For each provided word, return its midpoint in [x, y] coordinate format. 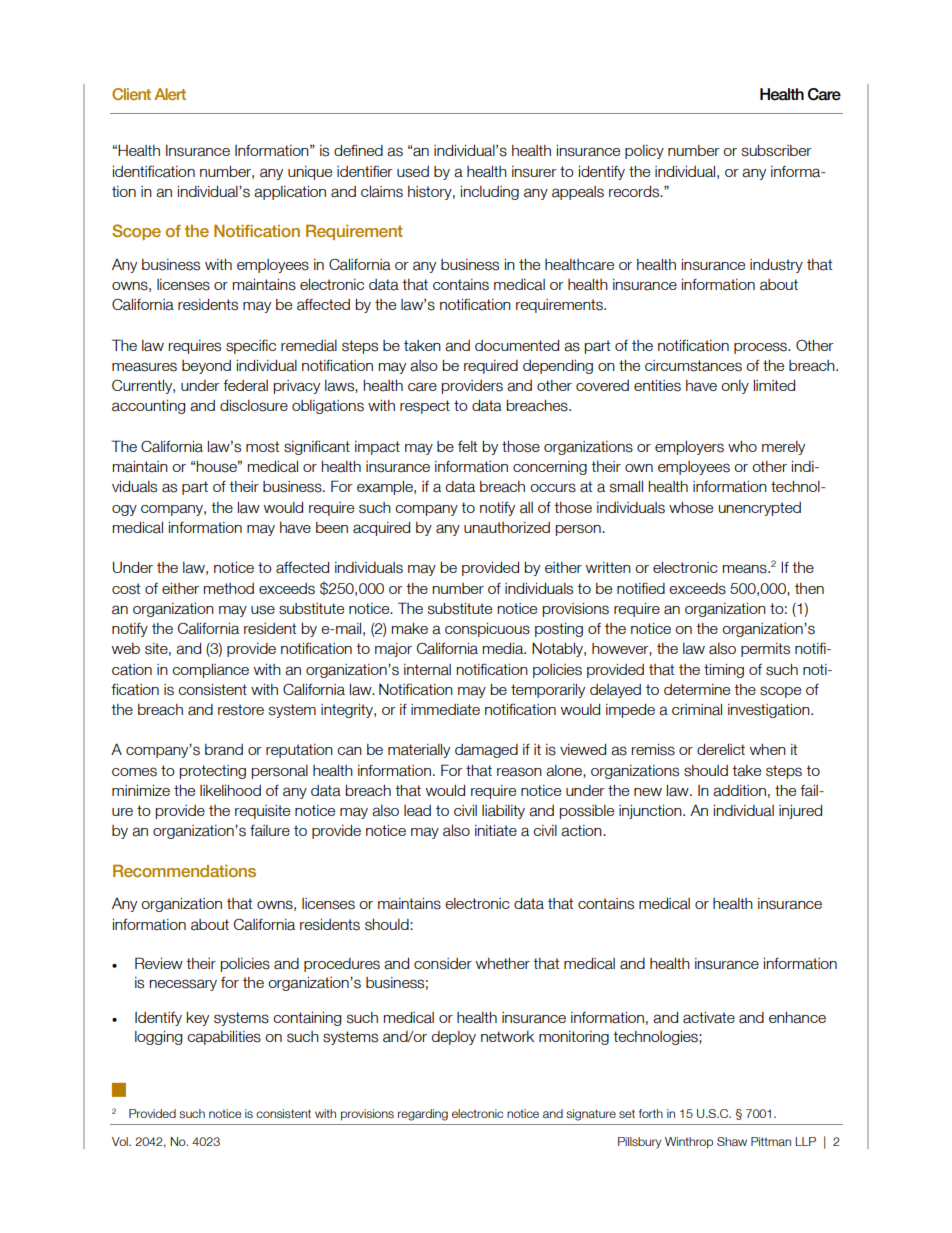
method [229, 588]
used [413, 172]
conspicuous [487, 630]
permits [765, 650]
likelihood [230, 790]
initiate [496, 831]
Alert [170, 94]
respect [425, 407]
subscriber [777, 151]
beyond [206, 367]
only [735, 387]
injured [800, 812]
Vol [121, 1141]
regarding [423, 1115]
